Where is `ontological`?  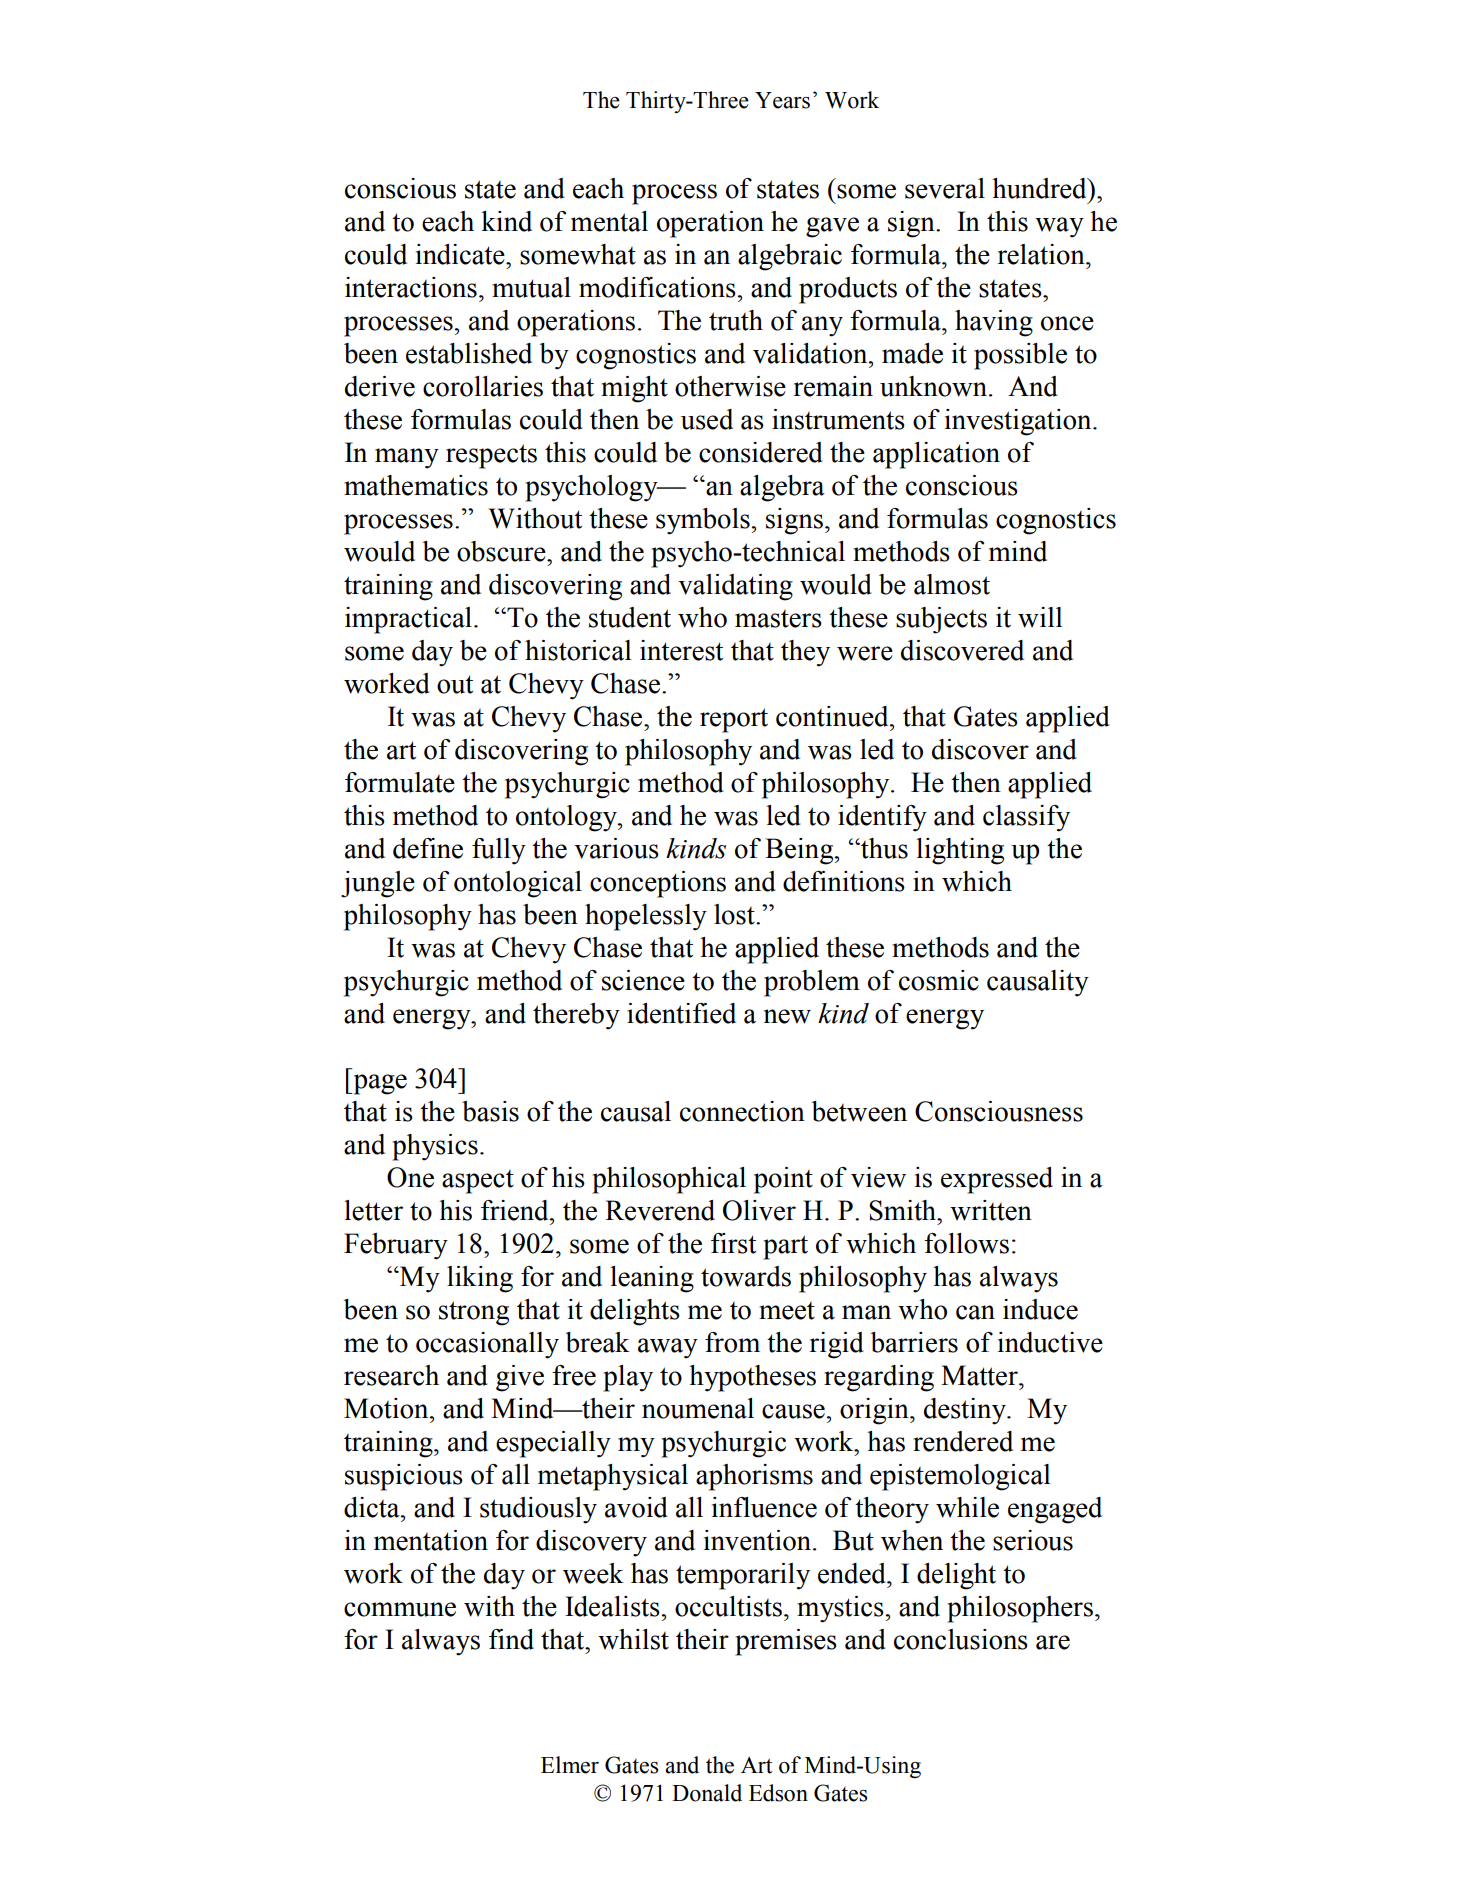
ontological is located at coordinates (518, 884).
